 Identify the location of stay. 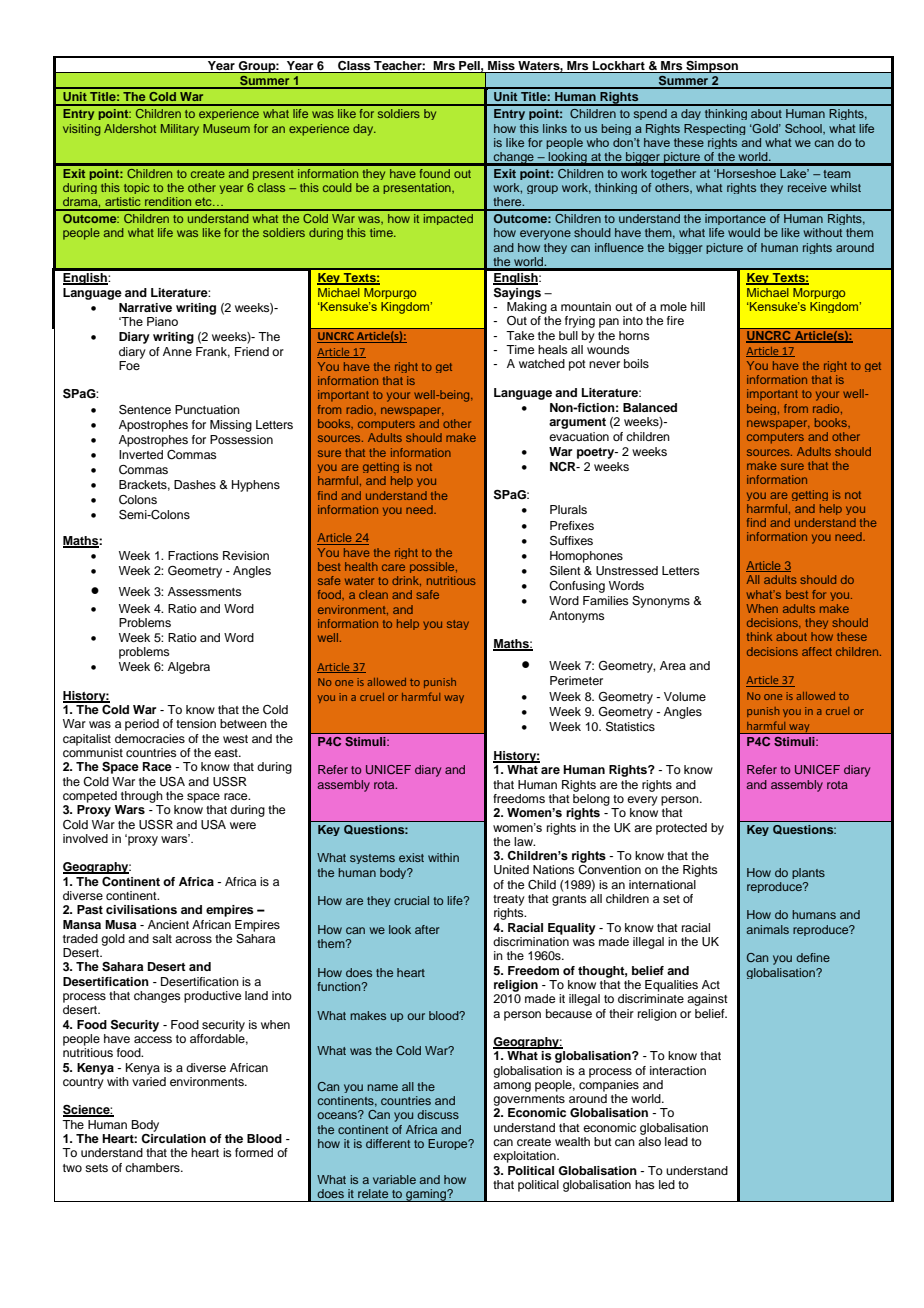
(458, 625).
